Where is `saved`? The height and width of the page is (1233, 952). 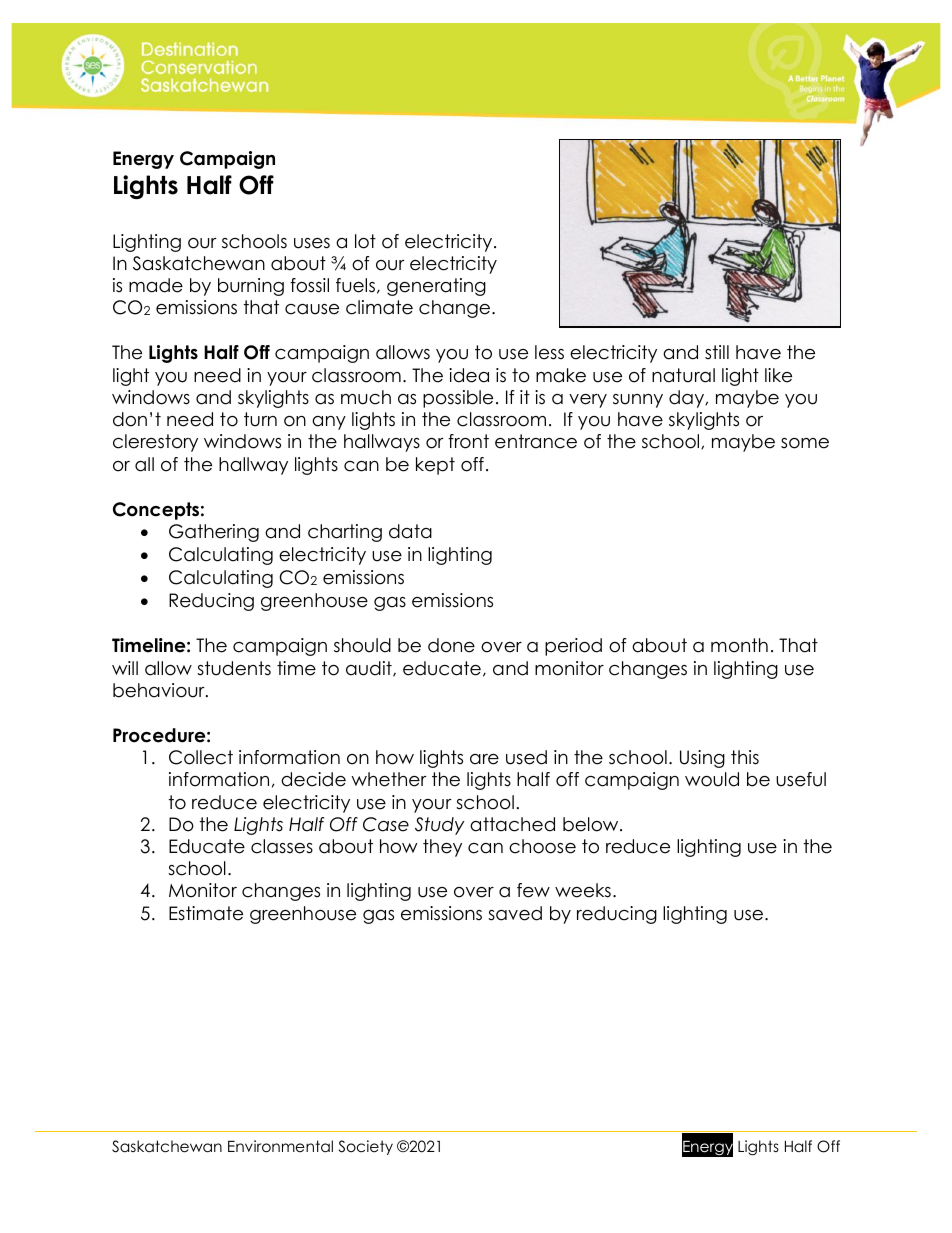
saved is located at coordinates (515, 913).
